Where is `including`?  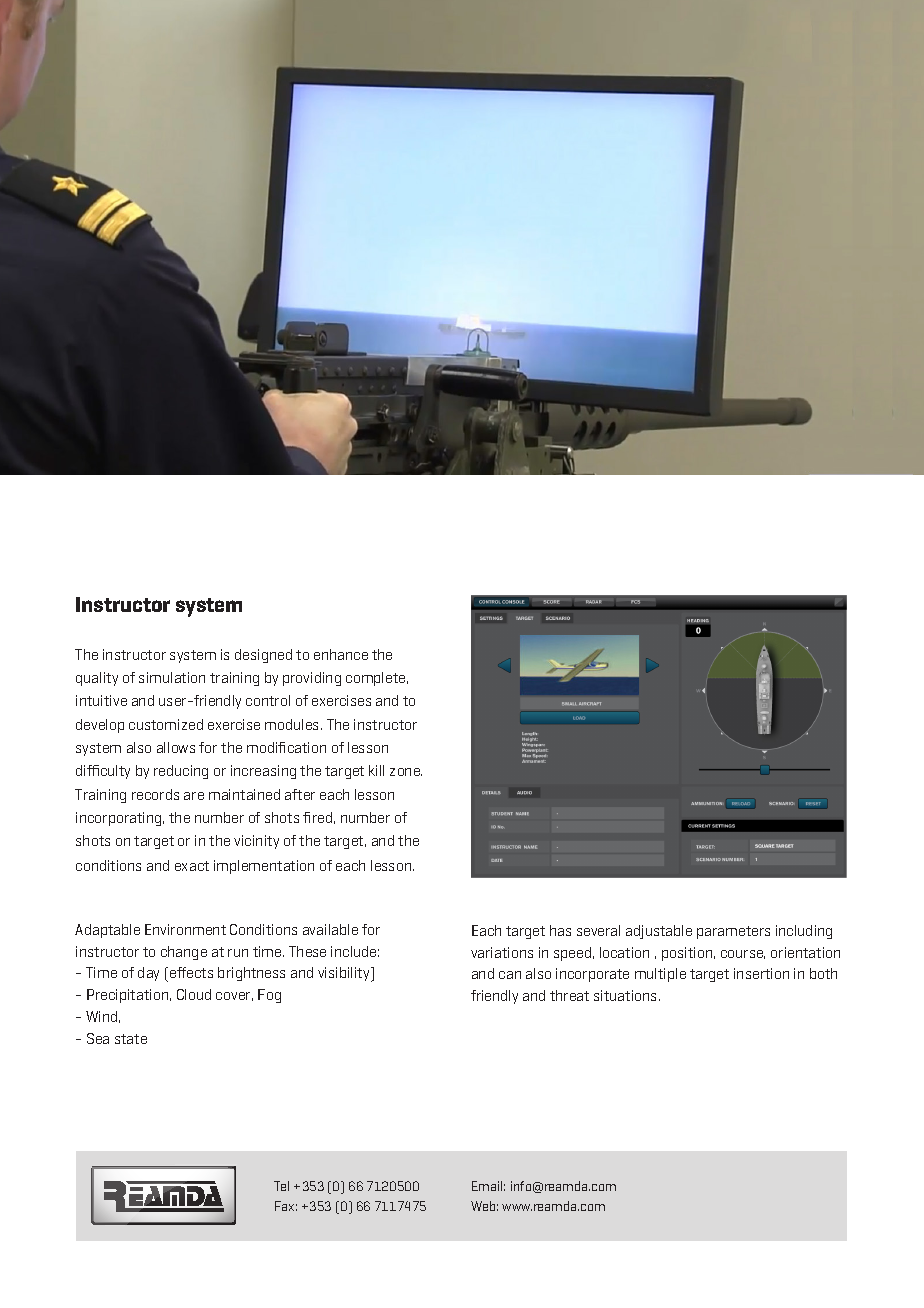 including is located at coordinates (804, 932).
